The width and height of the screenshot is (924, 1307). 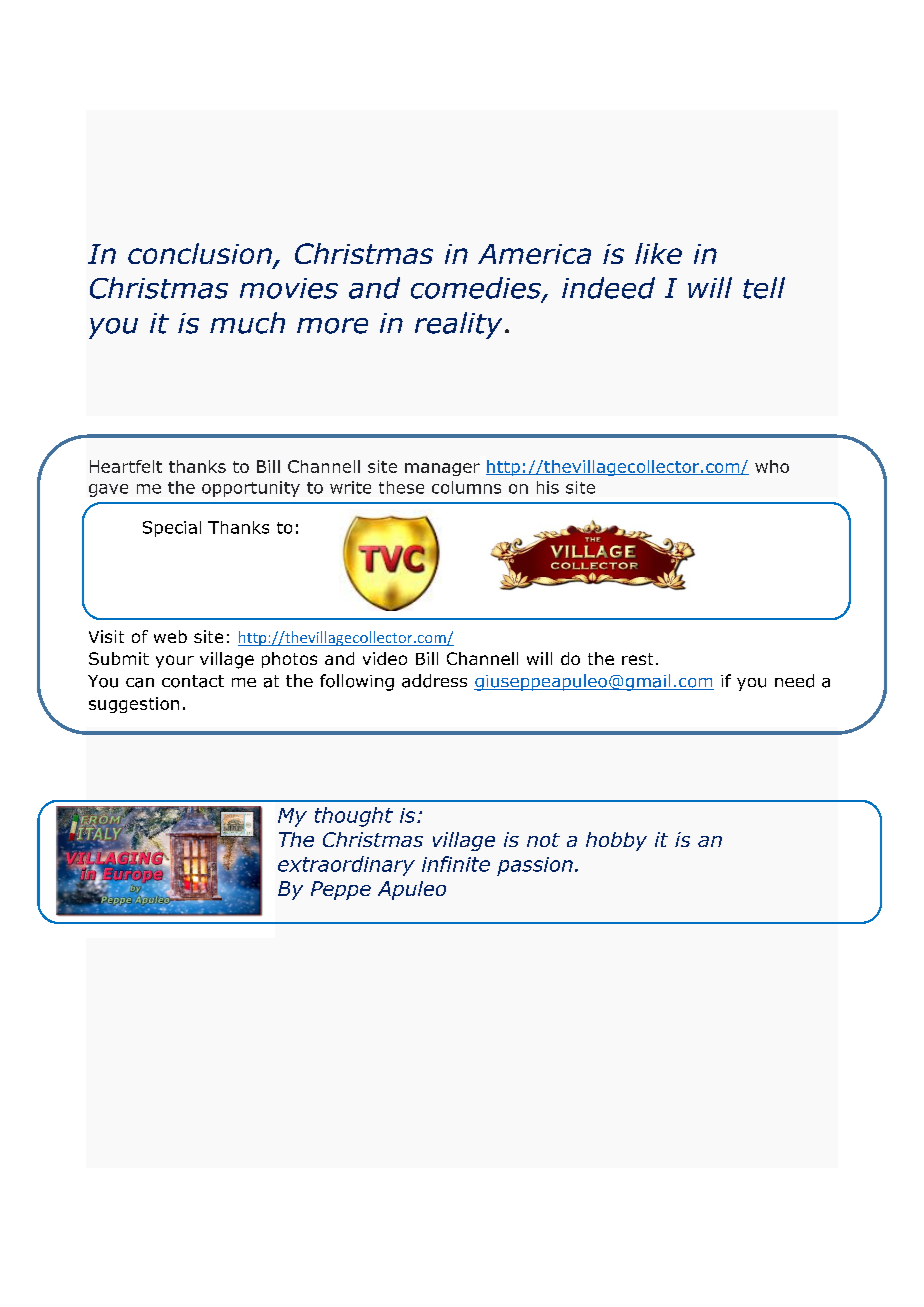 I want to click on your, so click(x=175, y=661).
